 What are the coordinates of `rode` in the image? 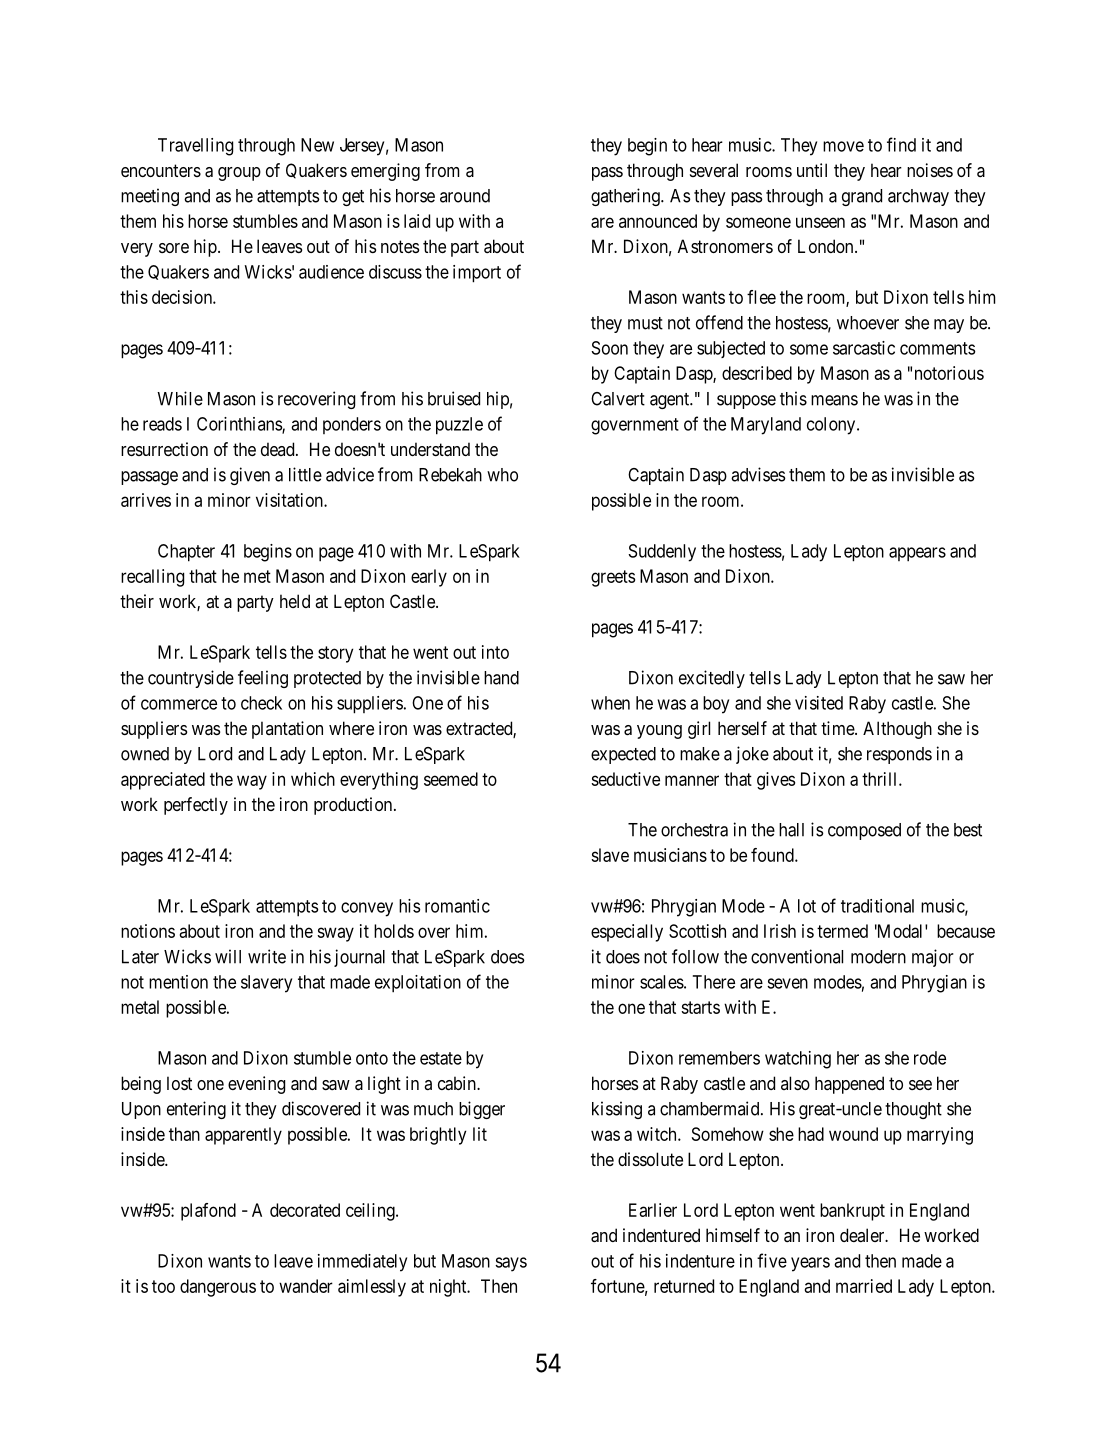 It's located at (930, 1058).
